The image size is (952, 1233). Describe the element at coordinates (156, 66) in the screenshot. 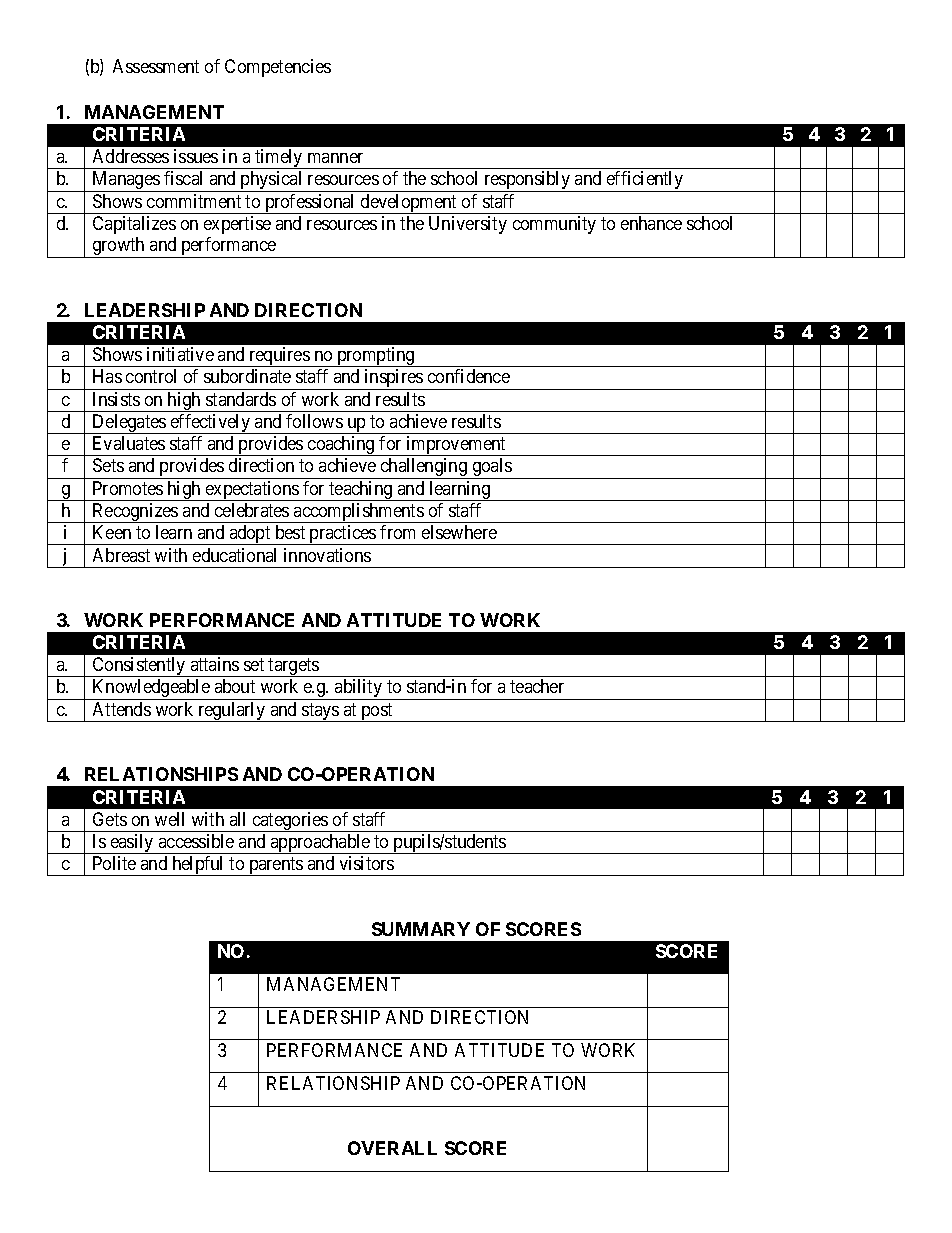

I see `Assessment` at that location.
